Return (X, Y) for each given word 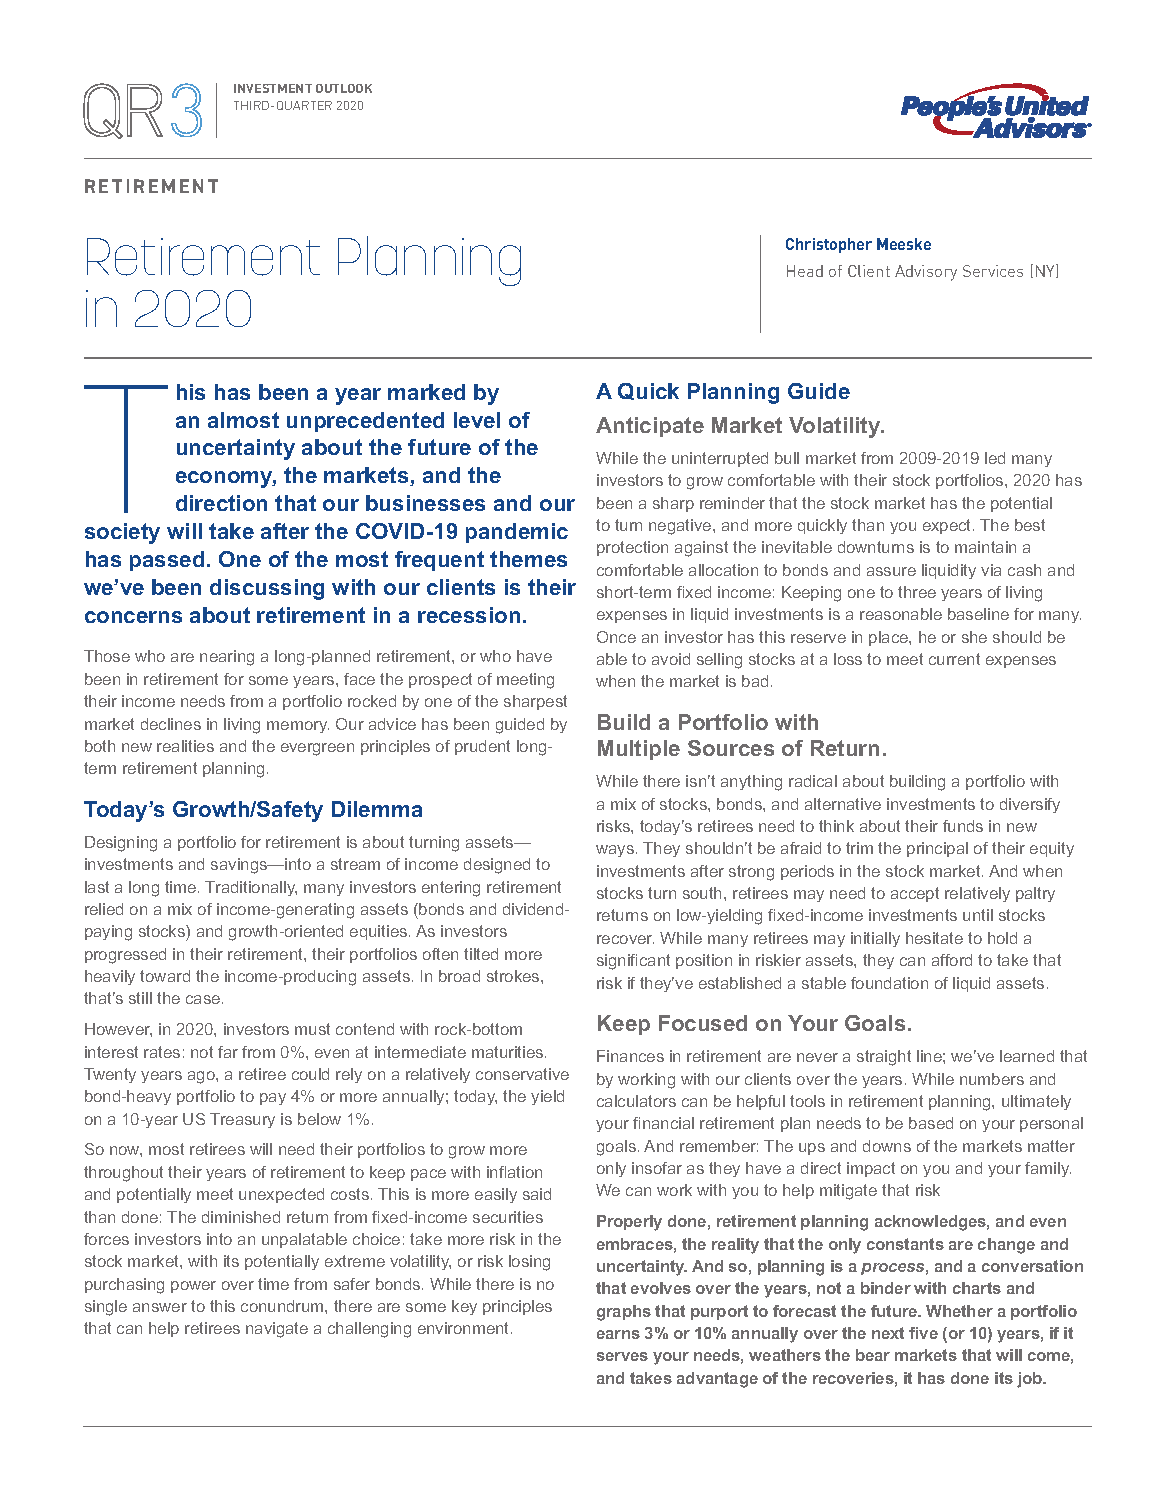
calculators (636, 1101)
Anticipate (650, 427)
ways (615, 851)
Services (993, 271)
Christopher (829, 245)
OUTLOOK (344, 88)
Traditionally (251, 888)
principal (937, 849)
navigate (277, 1330)
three (917, 592)
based (931, 1123)
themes (528, 559)
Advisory (926, 273)
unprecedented (365, 422)
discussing (267, 589)
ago (202, 1077)
